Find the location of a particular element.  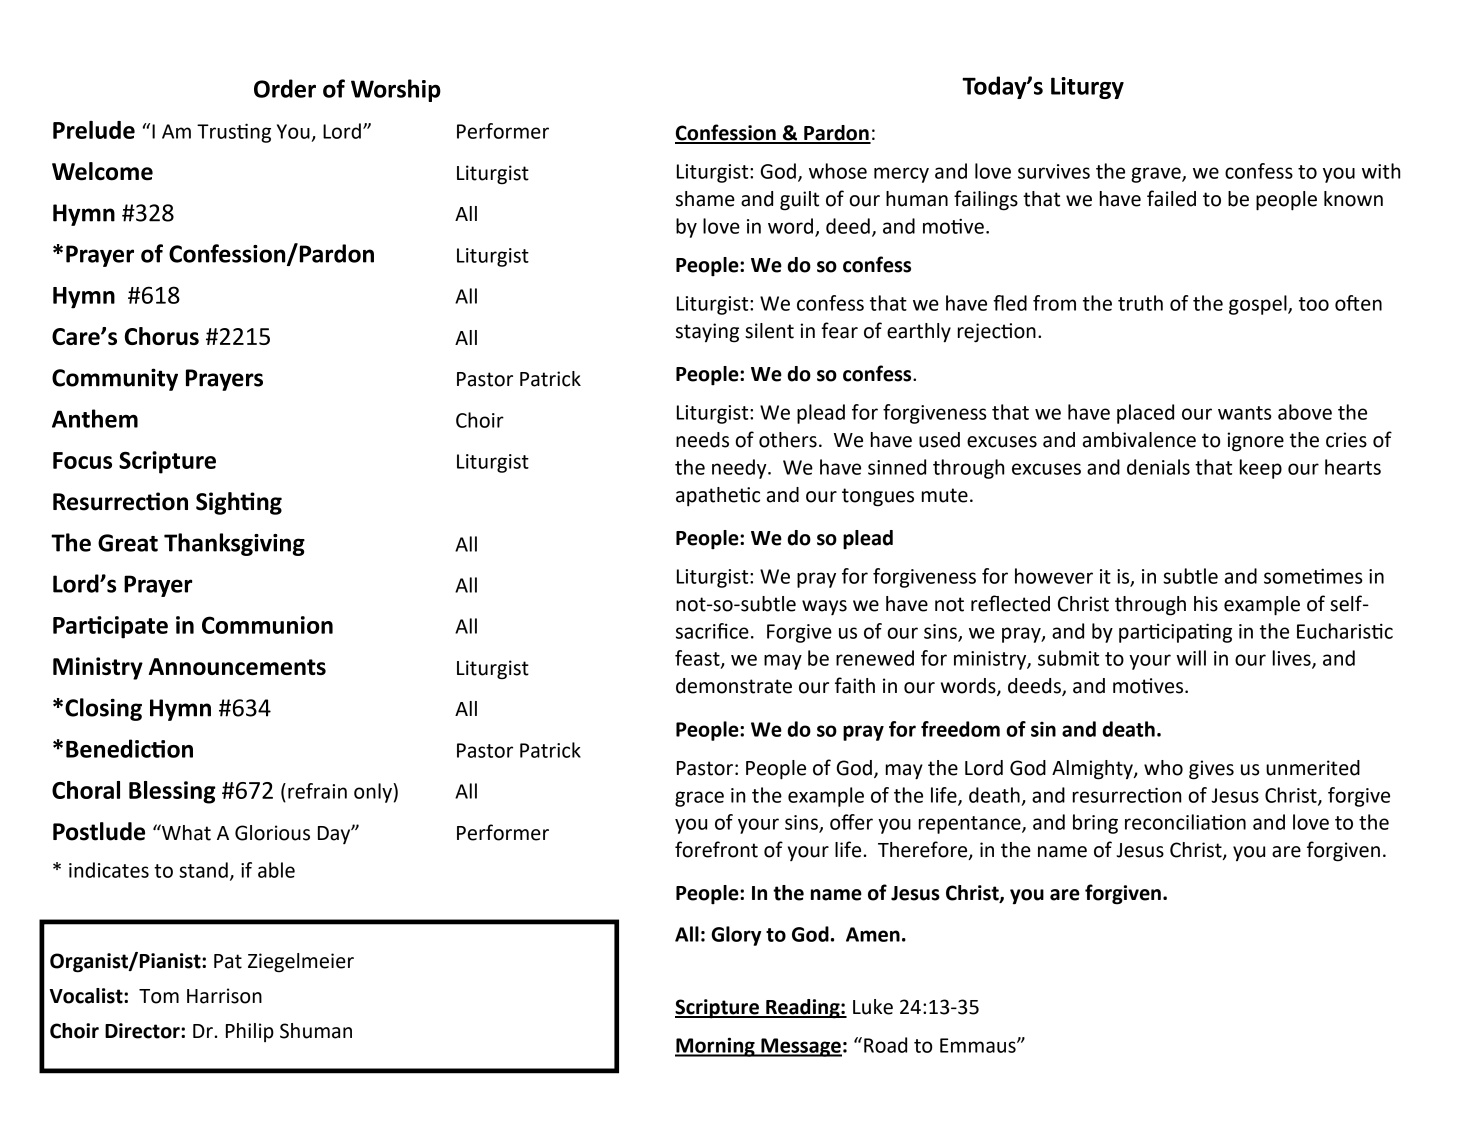

Philip is located at coordinates (250, 1032).
